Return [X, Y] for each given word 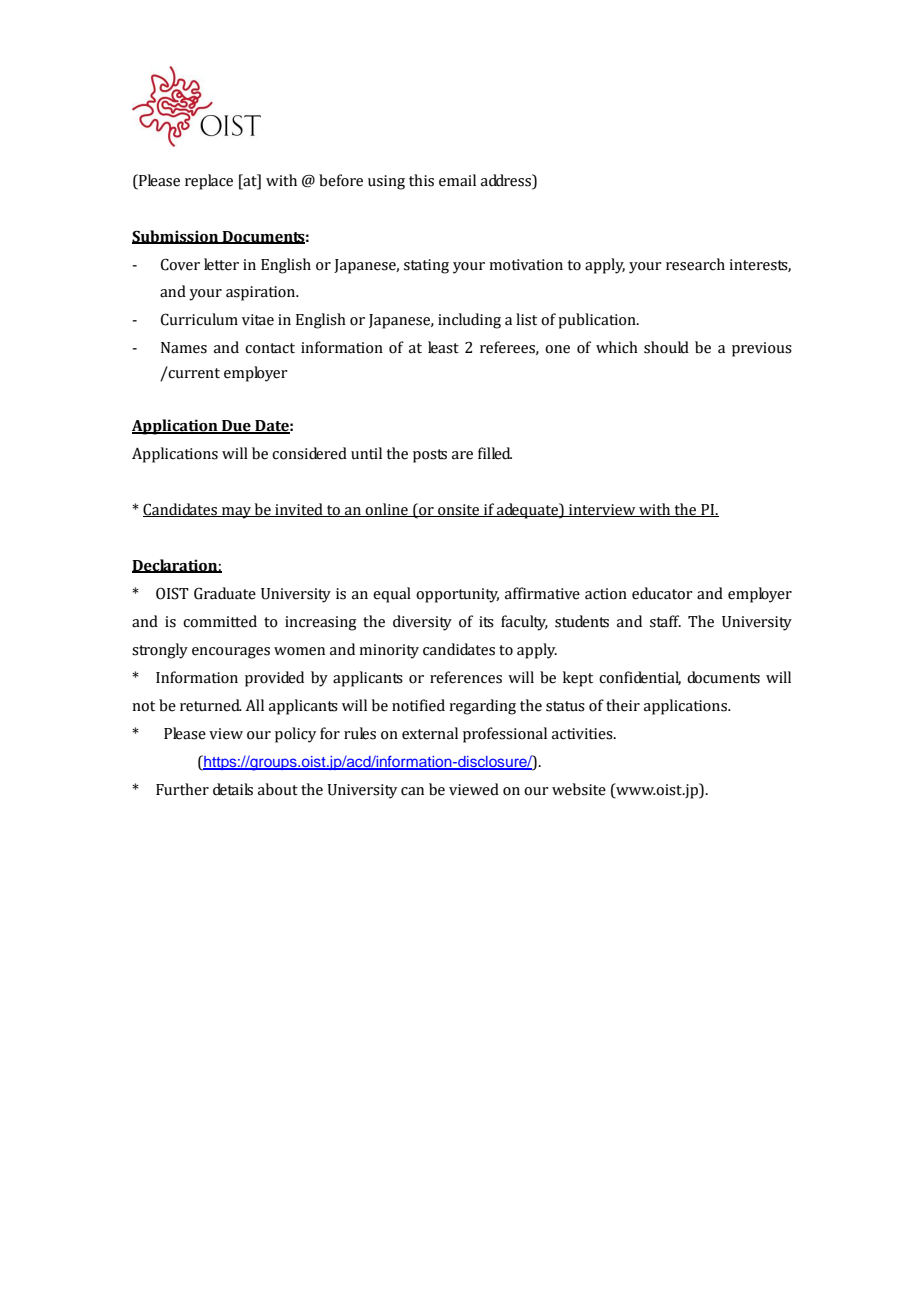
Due [236, 427]
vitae [258, 320]
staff [665, 621]
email [457, 180]
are [462, 455]
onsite [459, 510]
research [695, 264]
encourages [231, 653]
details [233, 789]
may [236, 513]
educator [662, 593]
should [666, 347]
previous [762, 349]
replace [209, 182]
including [469, 321]
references [466, 677]
